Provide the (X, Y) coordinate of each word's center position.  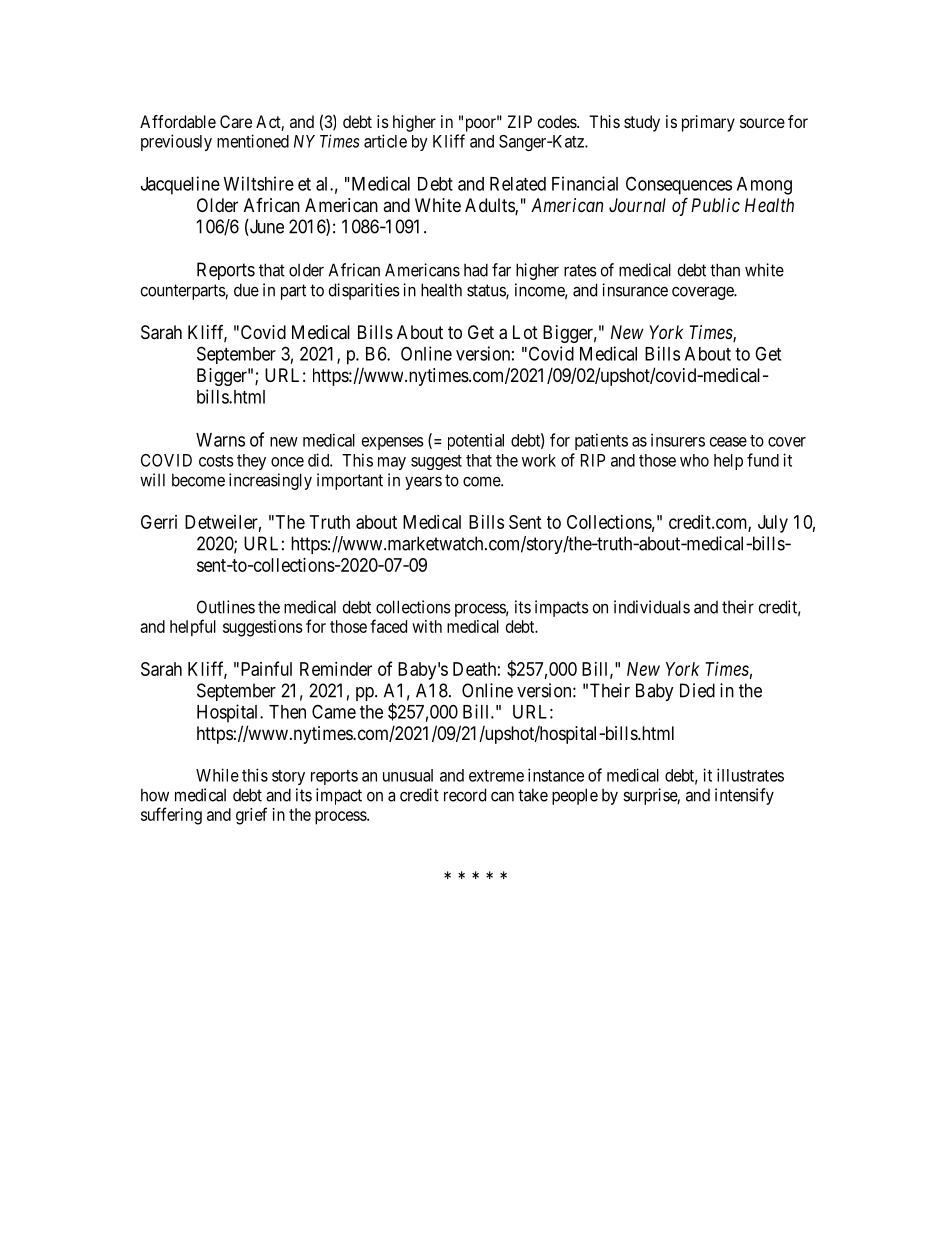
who (694, 460)
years (423, 483)
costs (216, 461)
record (465, 795)
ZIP (520, 121)
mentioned (253, 141)
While (217, 775)
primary (708, 123)
